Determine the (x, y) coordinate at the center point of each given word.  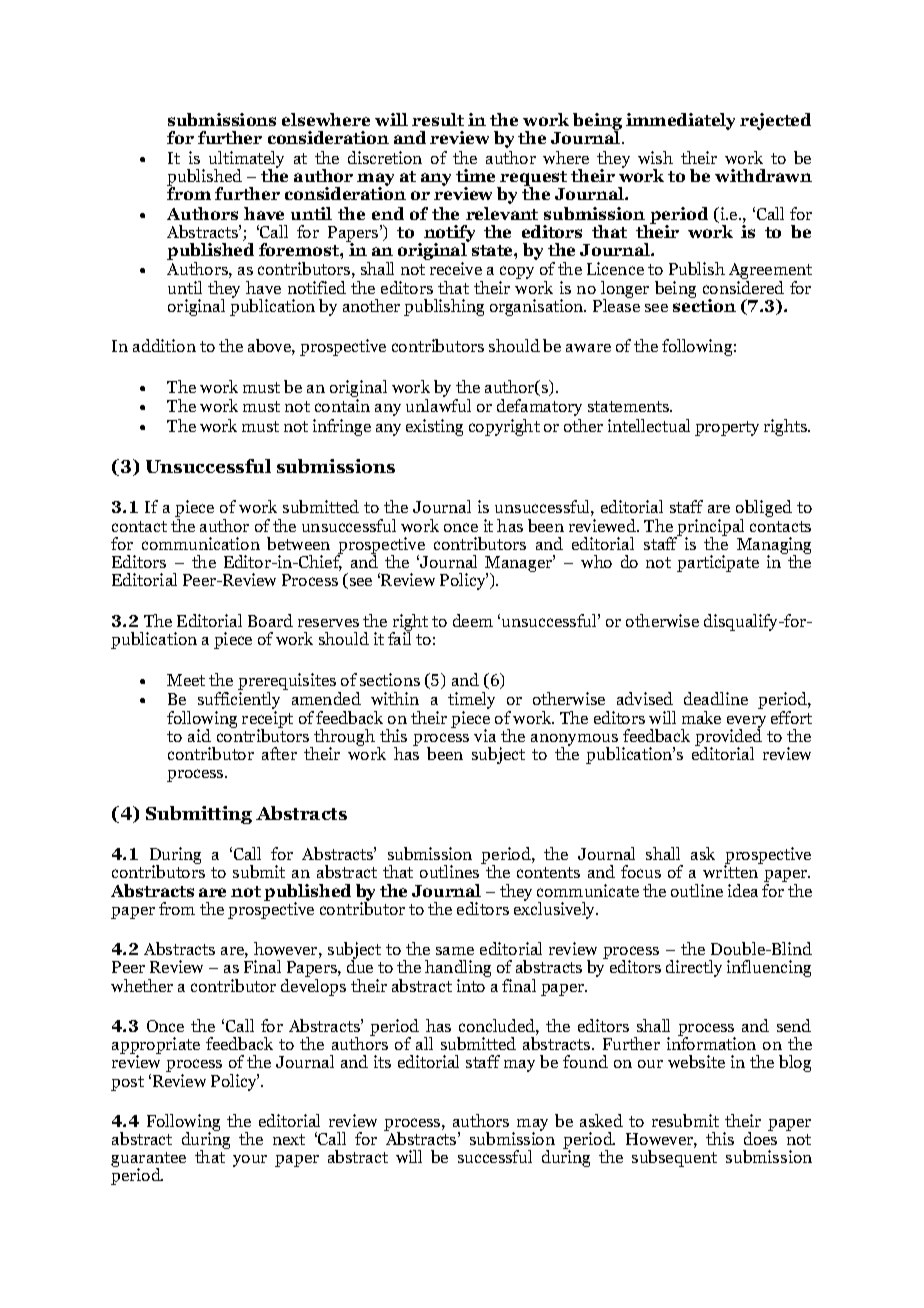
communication (201, 543)
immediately (680, 121)
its (382, 1061)
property (727, 428)
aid (199, 735)
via (485, 735)
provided (728, 737)
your (250, 1161)
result (438, 119)
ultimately (246, 160)
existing (434, 427)
